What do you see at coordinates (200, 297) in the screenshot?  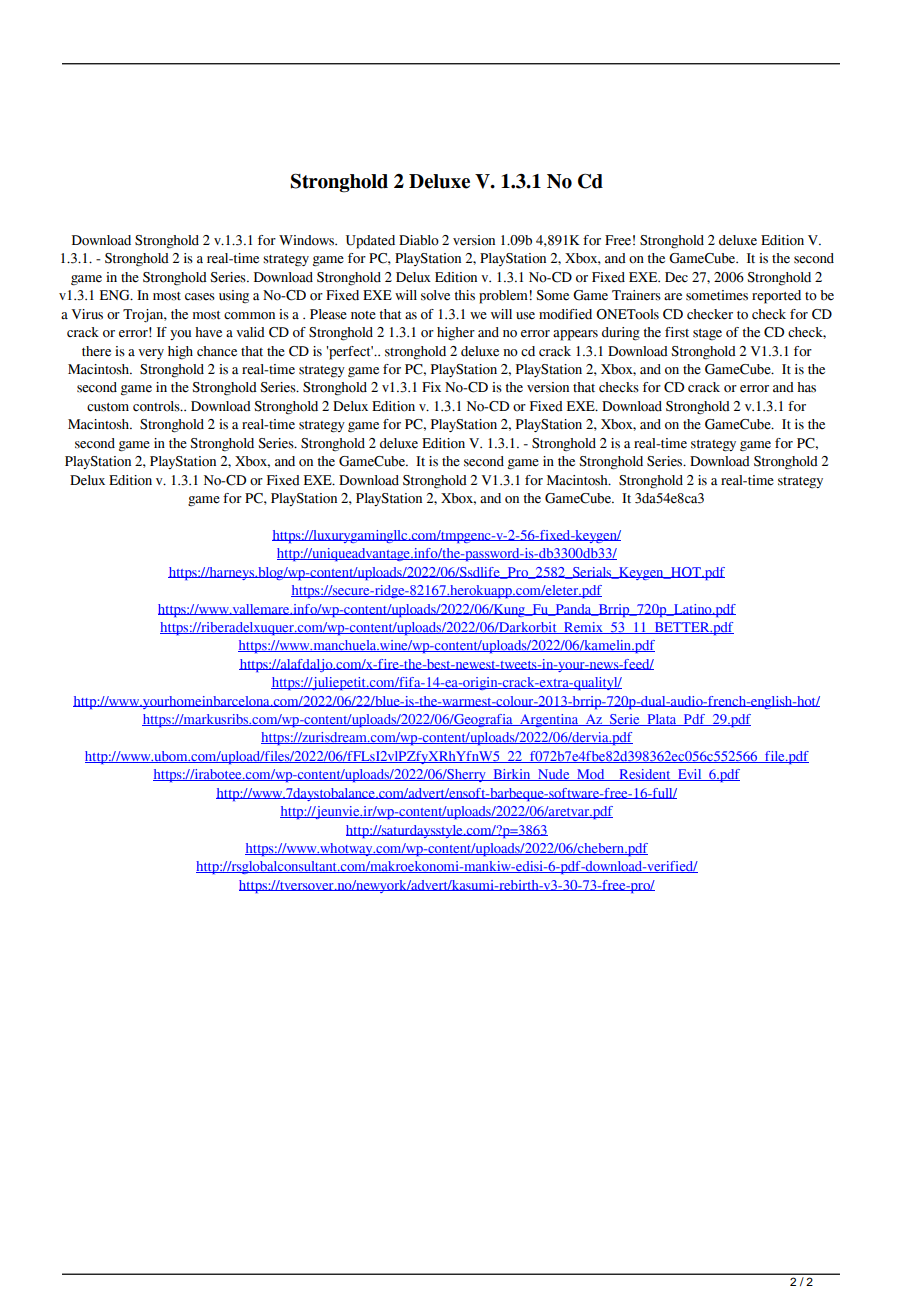 I see `cases` at bounding box center [200, 297].
